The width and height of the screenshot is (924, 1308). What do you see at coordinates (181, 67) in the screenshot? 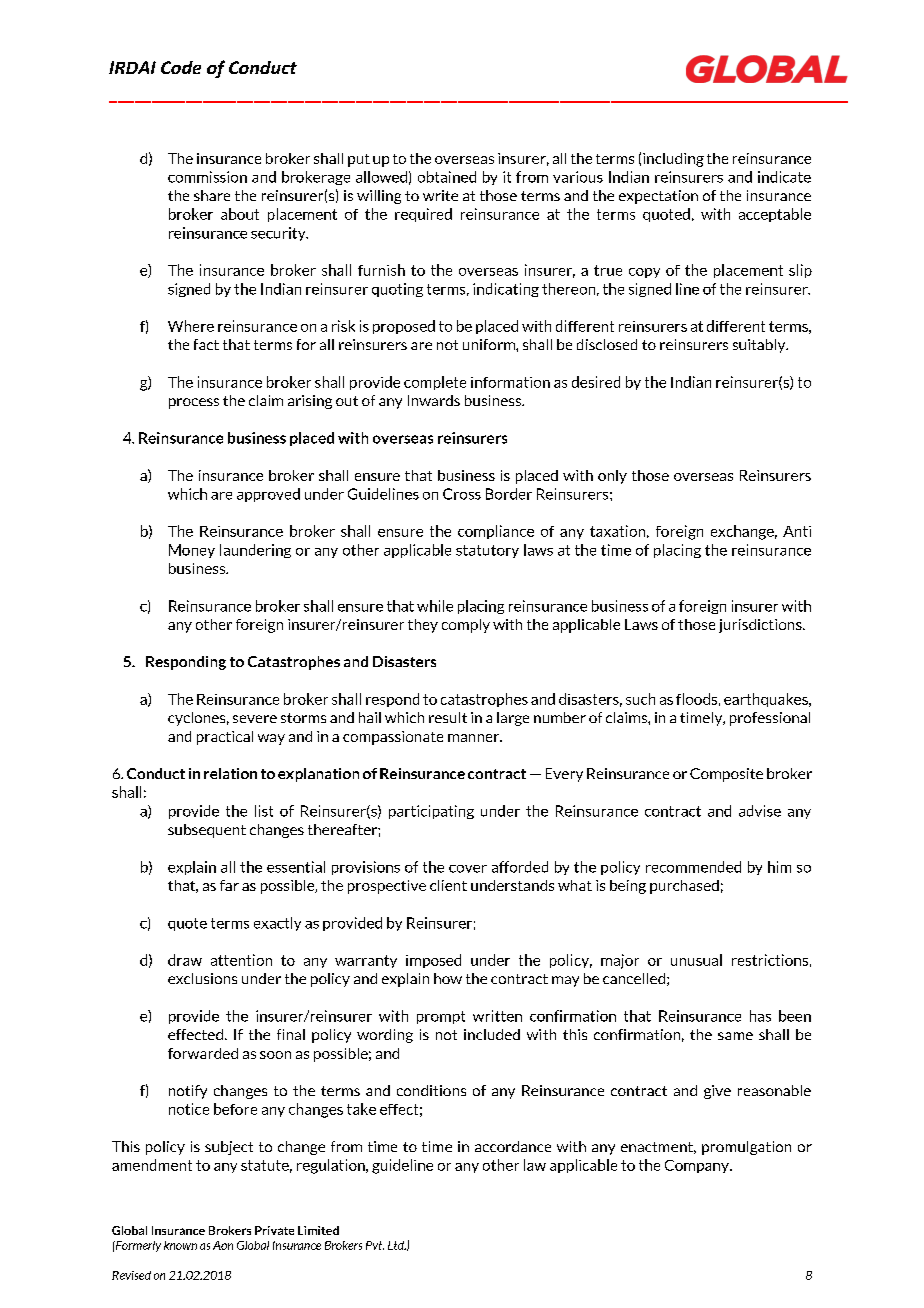
I see `Code` at bounding box center [181, 67].
